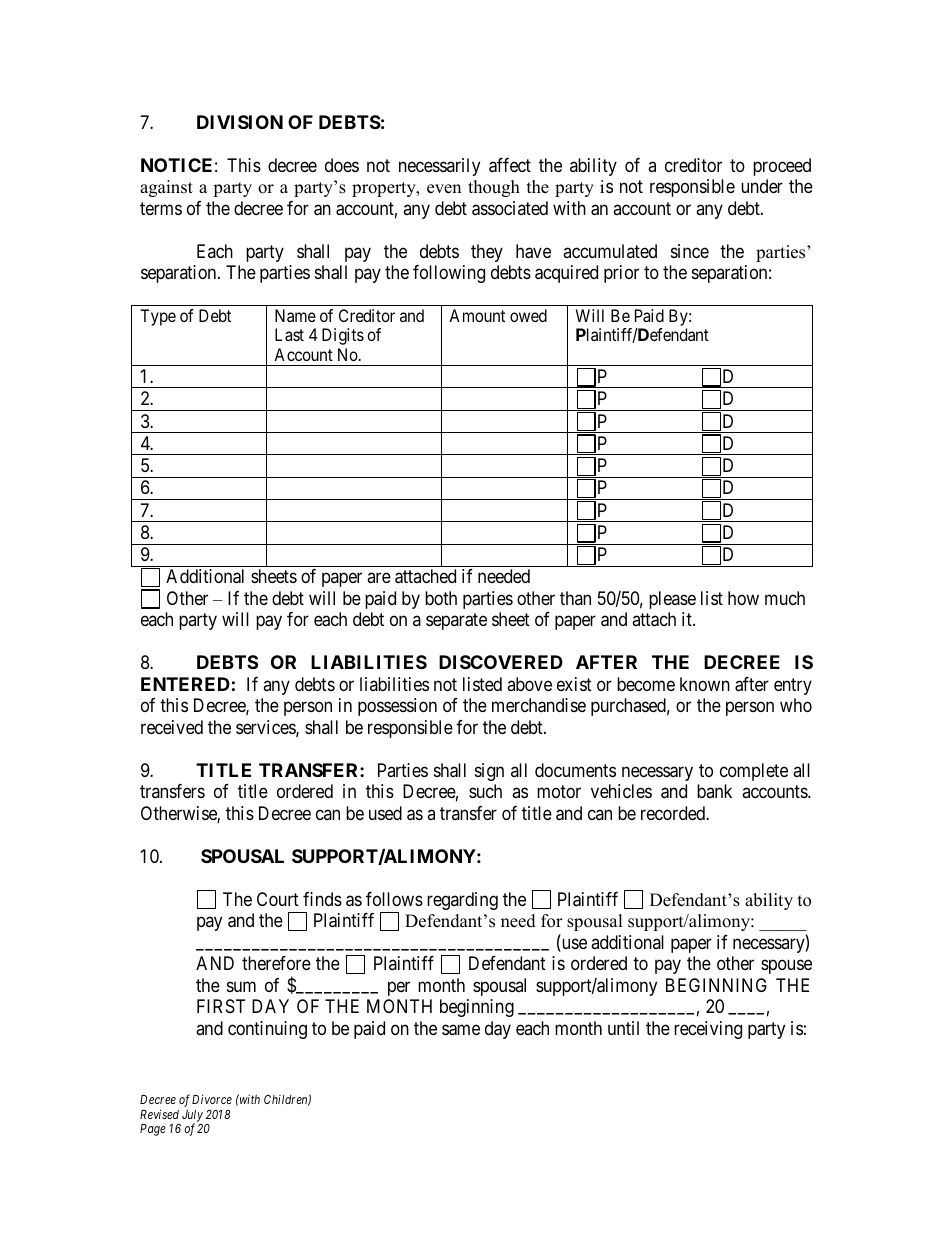  What do you see at coordinates (708, 1030) in the page?
I see `receiving` at bounding box center [708, 1030].
